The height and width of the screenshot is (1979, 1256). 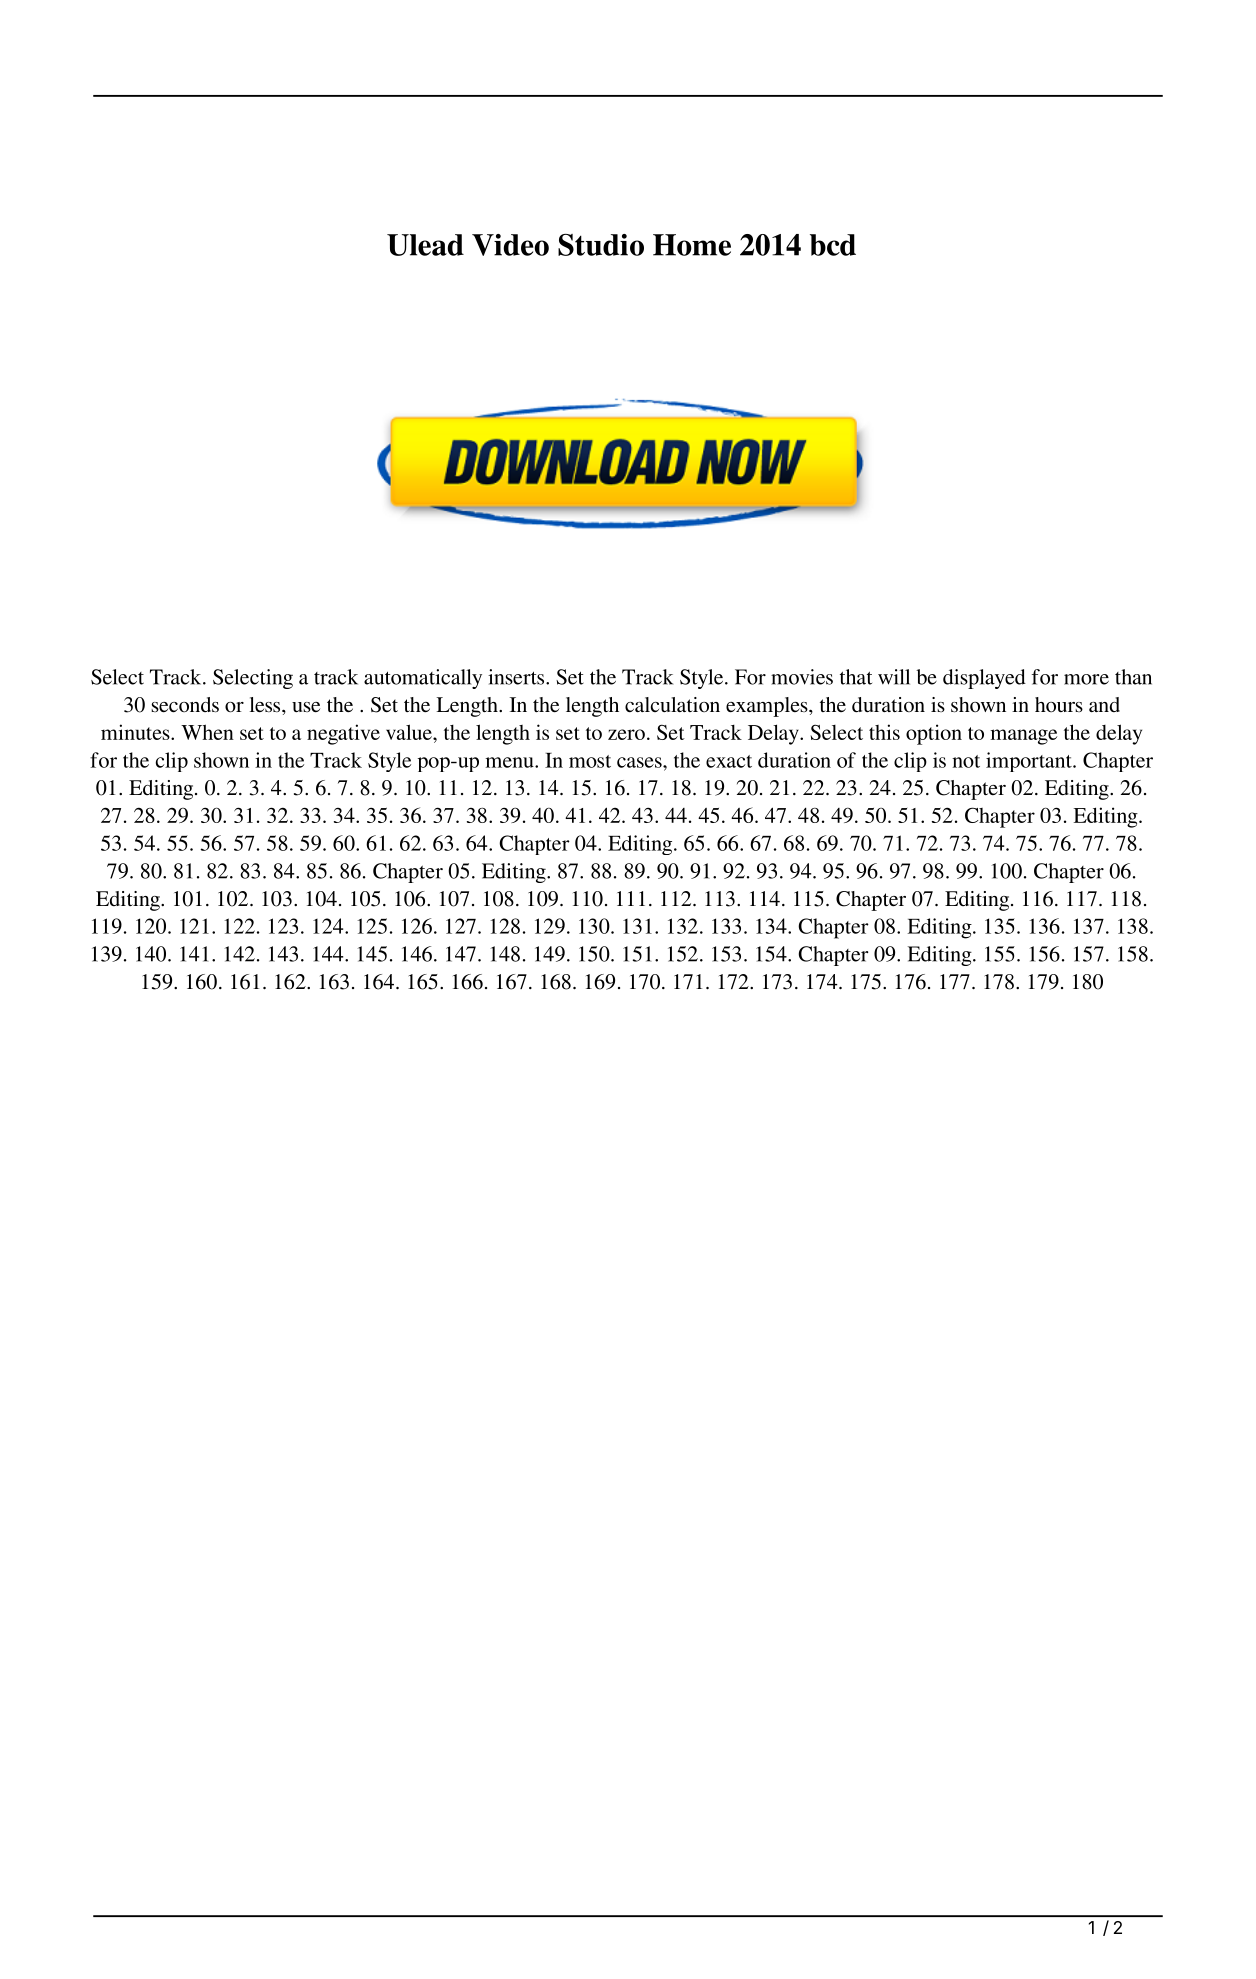 What do you see at coordinates (601, 245) in the screenshot?
I see `Studio` at bounding box center [601, 245].
